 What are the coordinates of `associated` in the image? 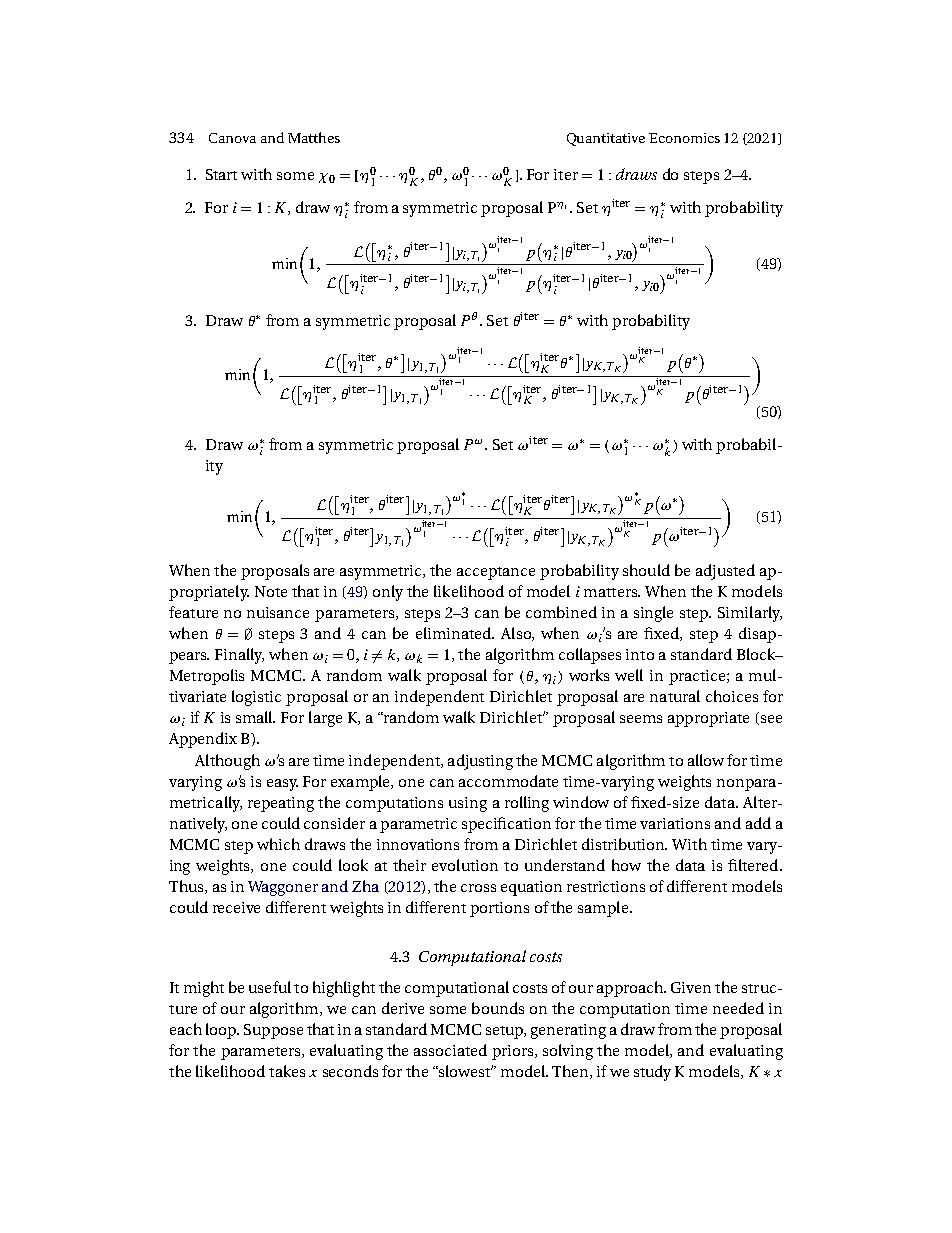 It's located at (450, 1050).
